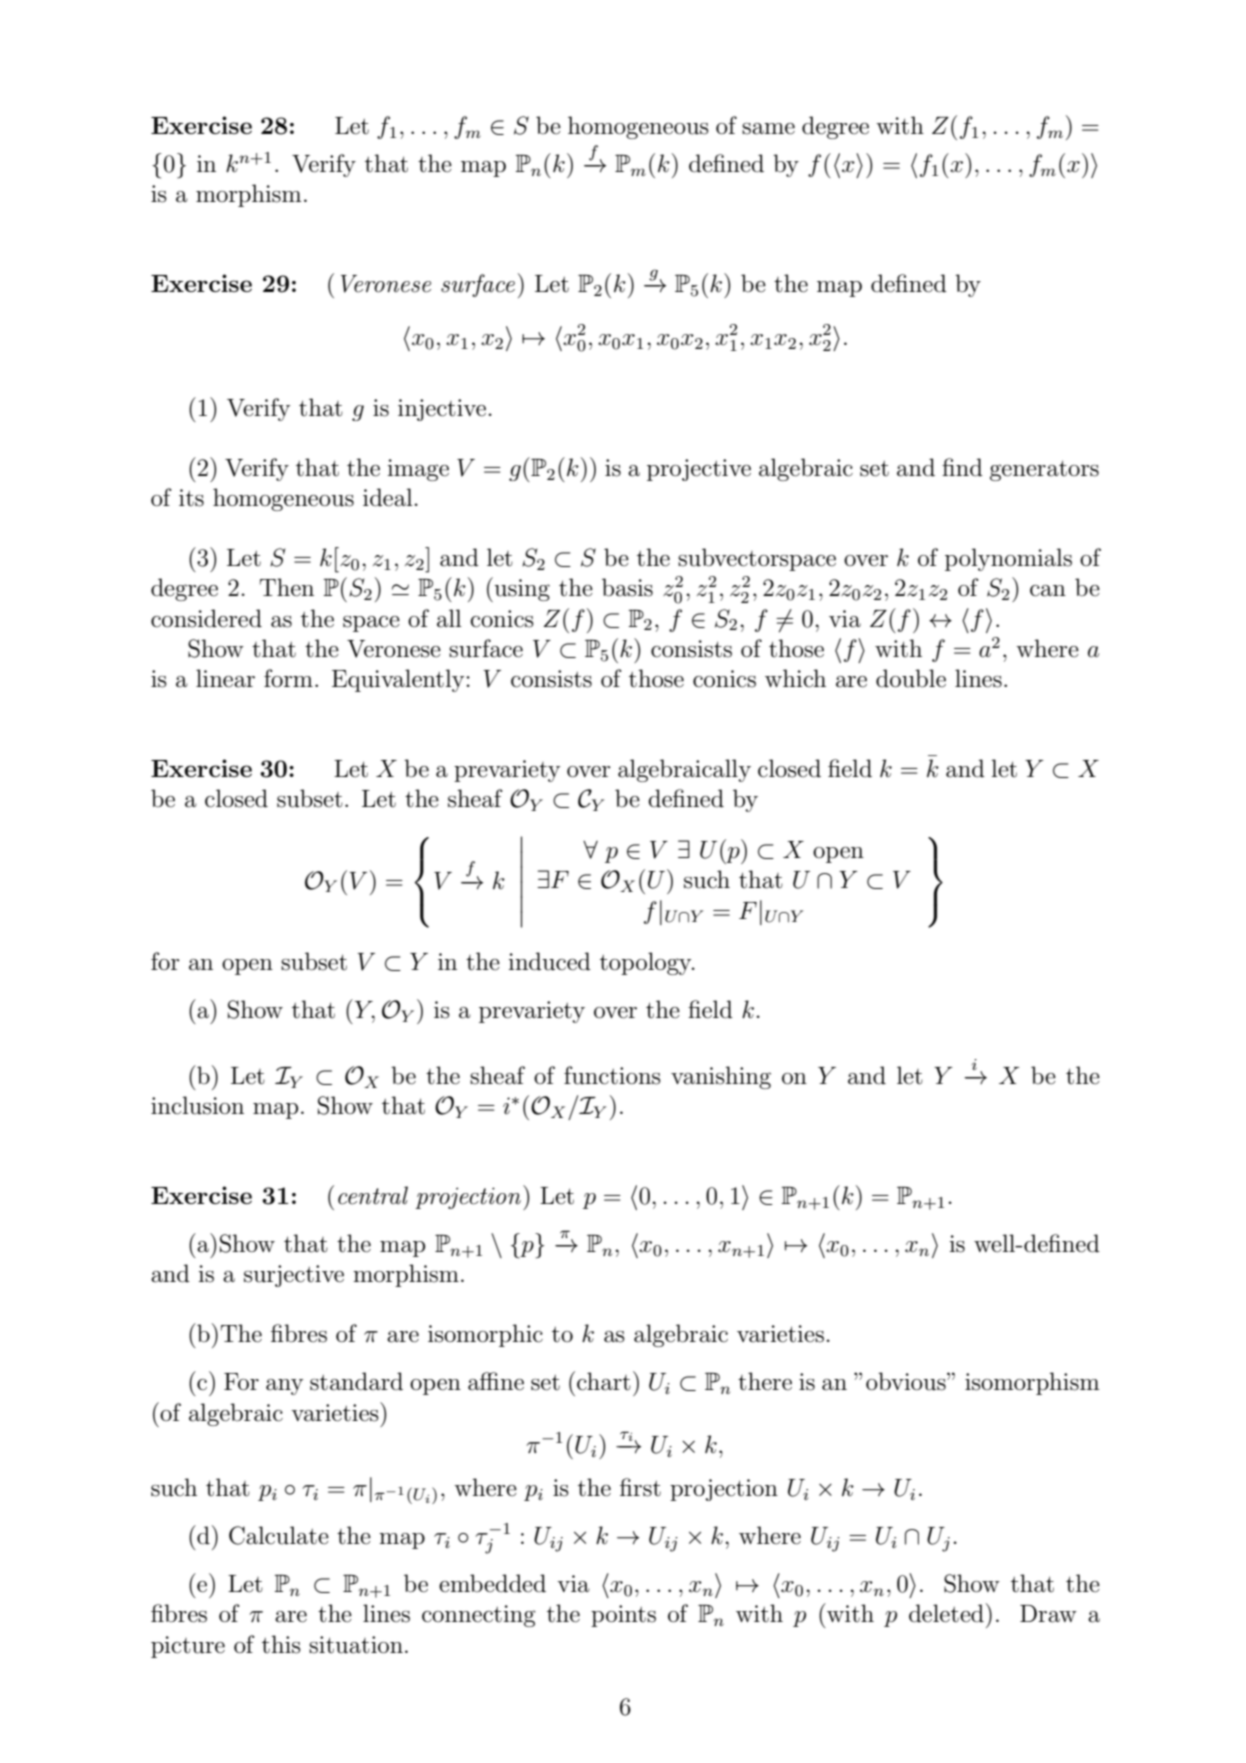  What do you see at coordinates (288, 678) in the document?
I see `form` at bounding box center [288, 678].
